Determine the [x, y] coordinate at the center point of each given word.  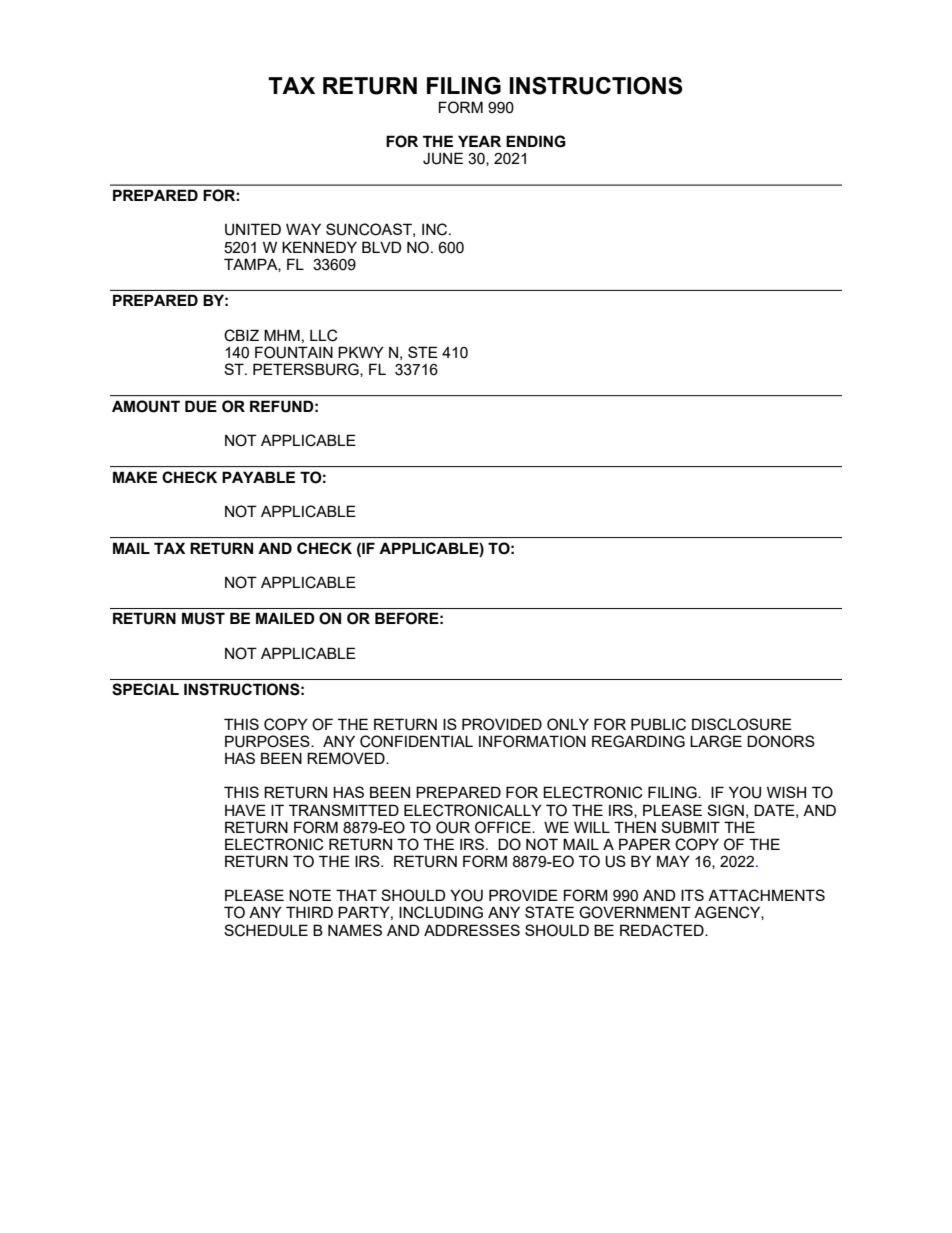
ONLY [568, 724]
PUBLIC [658, 724]
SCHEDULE [266, 930]
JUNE [443, 158]
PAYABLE [258, 477]
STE [423, 352]
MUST [203, 618]
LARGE [716, 741]
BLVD [381, 247]
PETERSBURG [307, 370]
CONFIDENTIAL [416, 741]
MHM [282, 335]
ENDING [536, 141]
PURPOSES [268, 741]
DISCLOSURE [742, 724]
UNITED [253, 229]
